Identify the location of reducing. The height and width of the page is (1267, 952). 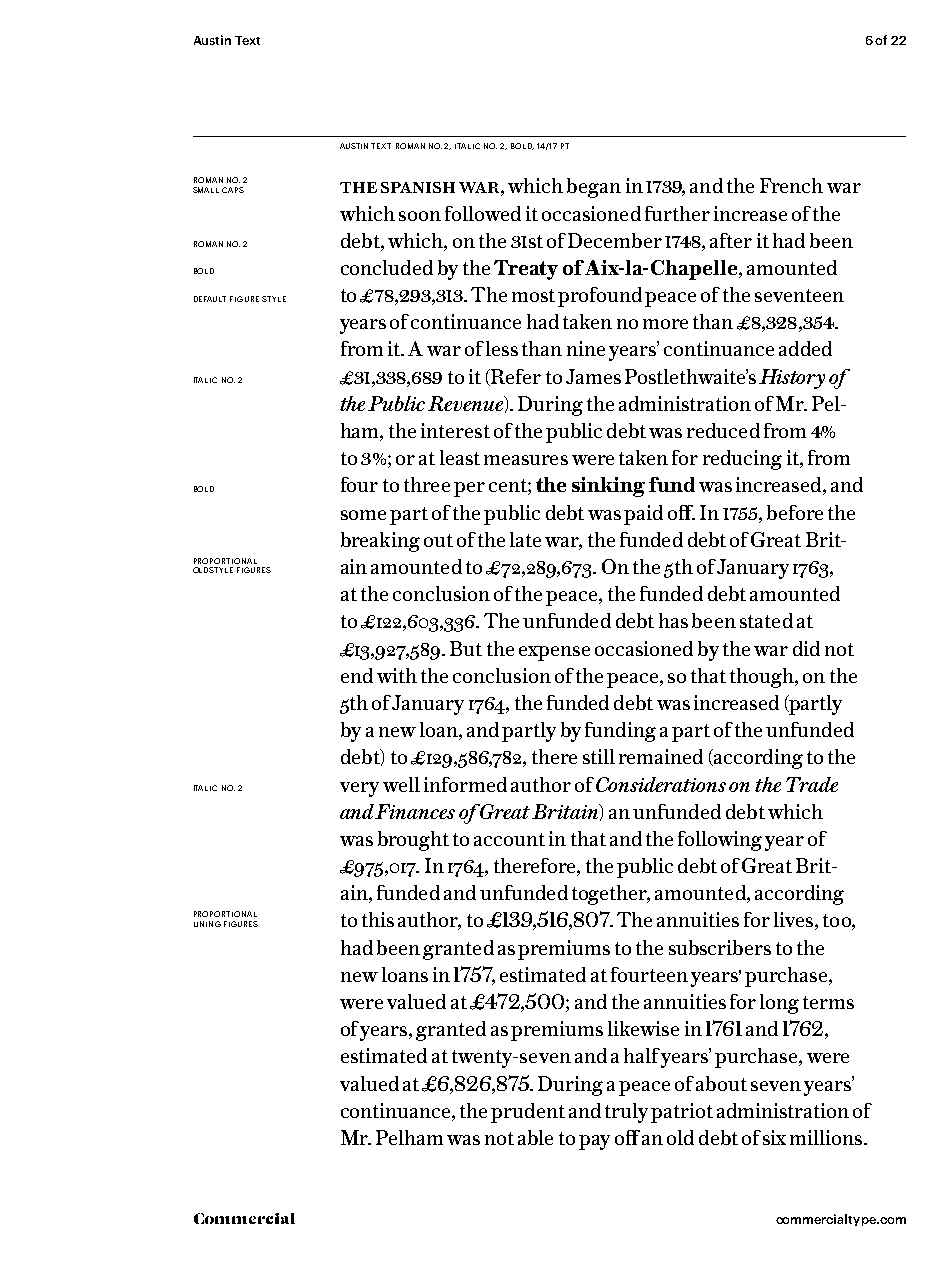
(742, 460).
